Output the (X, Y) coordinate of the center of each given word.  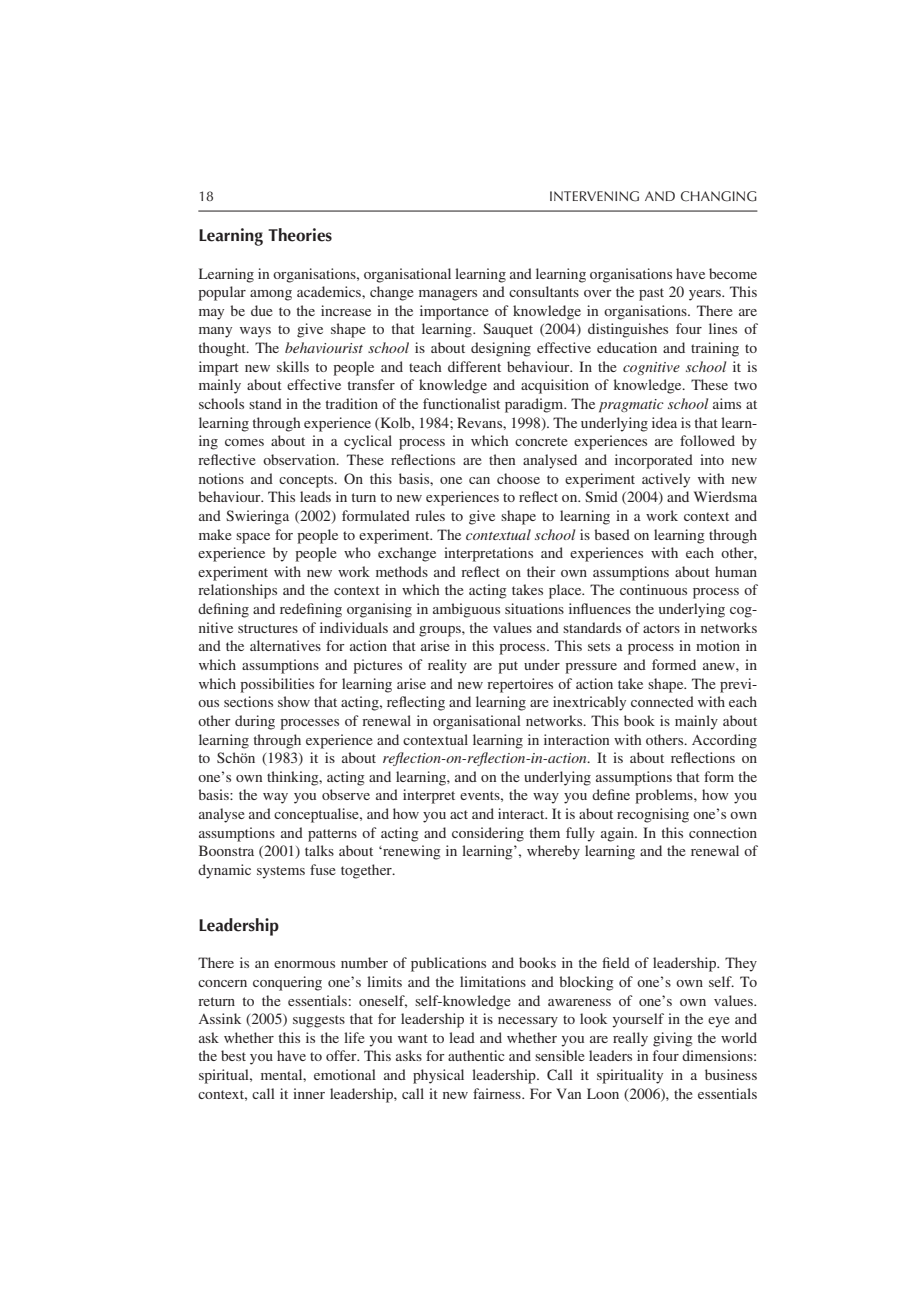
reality (447, 666)
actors (661, 628)
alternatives (285, 645)
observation (300, 459)
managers (448, 295)
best (233, 1055)
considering (488, 834)
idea (664, 422)
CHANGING (719, 196)
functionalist (461, 403)
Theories (300, 235)
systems (281, 872)
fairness (498, 1093)
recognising (653, 815)
